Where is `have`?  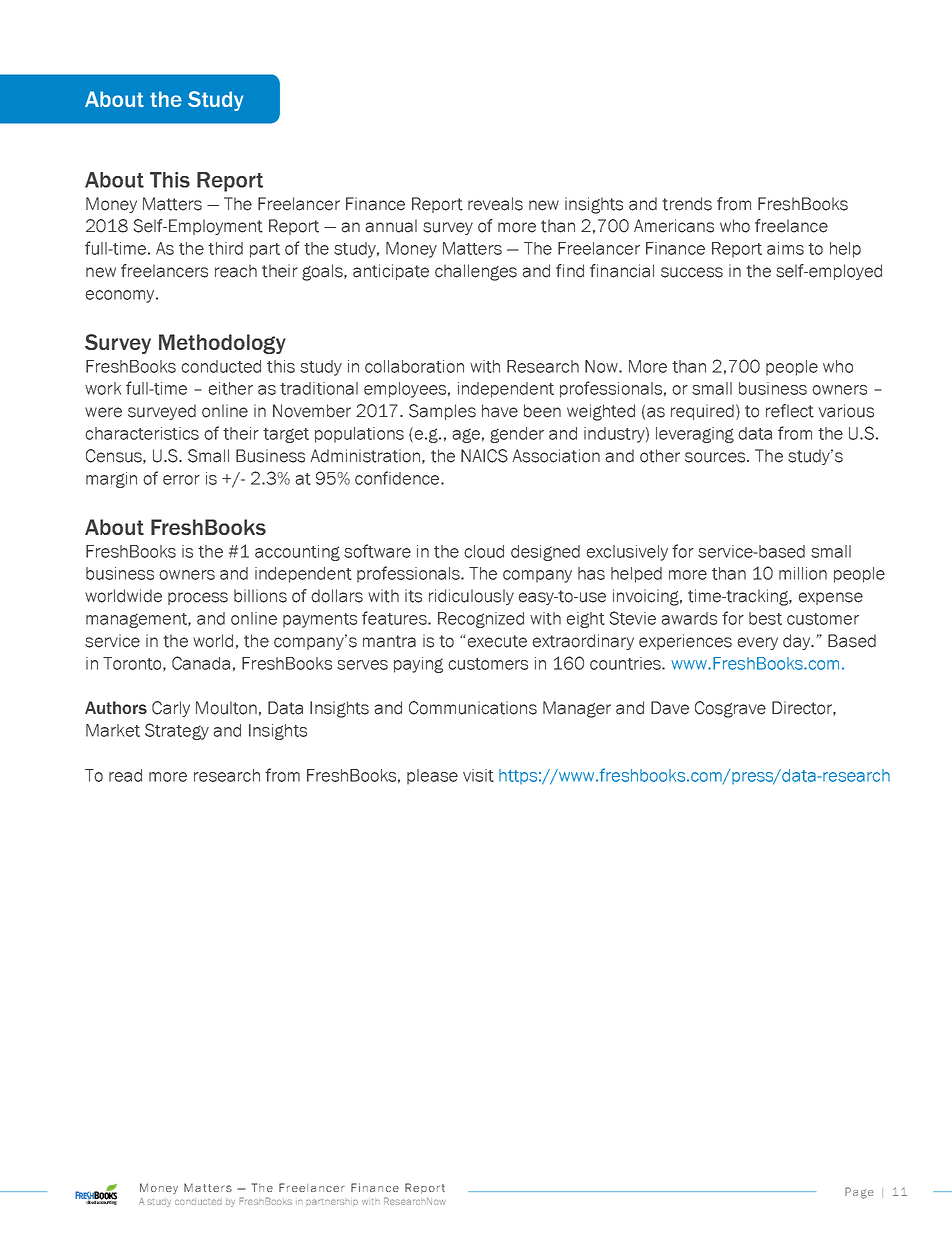 have is located at coordinates (500, 411).
